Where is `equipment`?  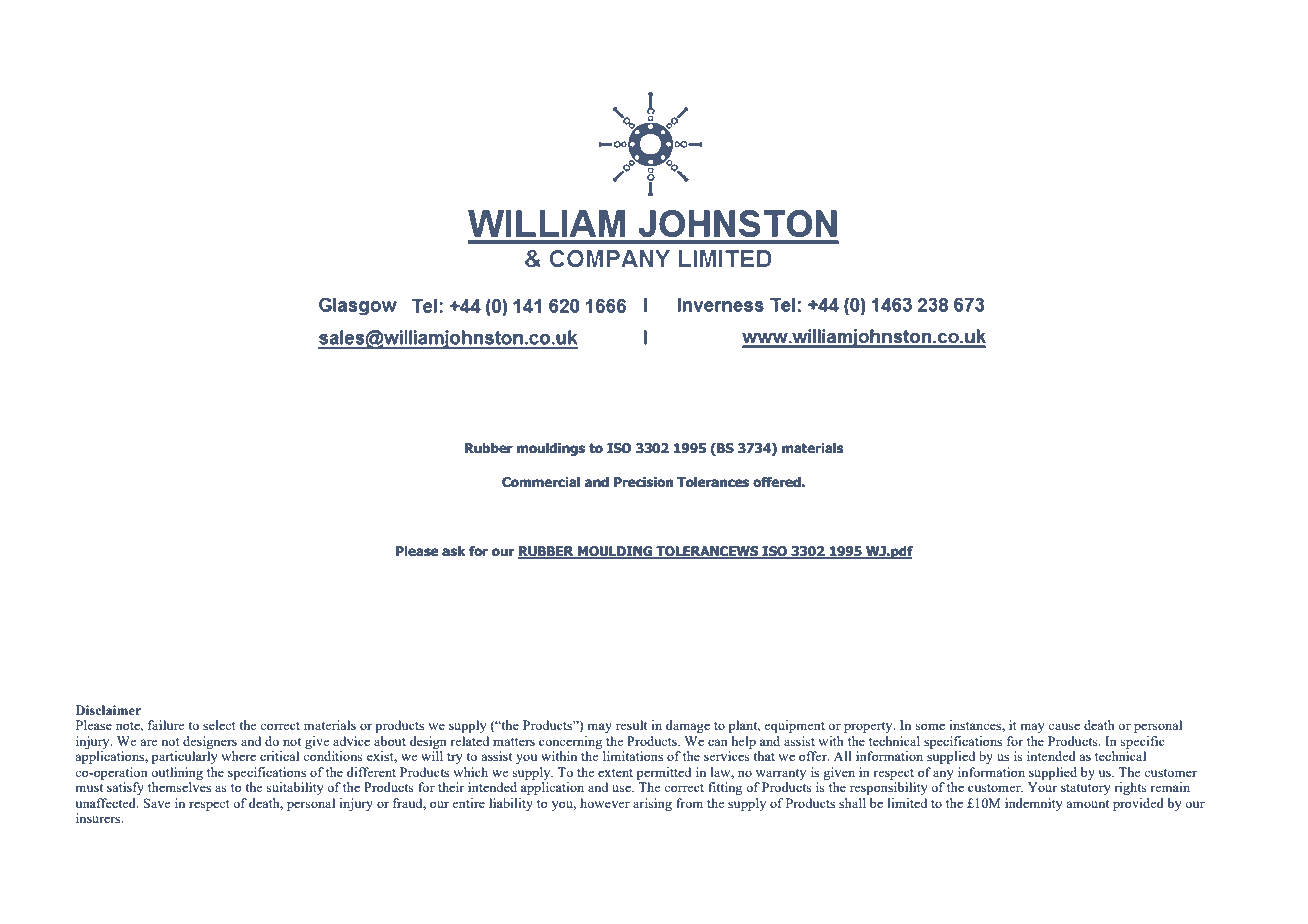 equipment is located at coordinates (794, 726).
